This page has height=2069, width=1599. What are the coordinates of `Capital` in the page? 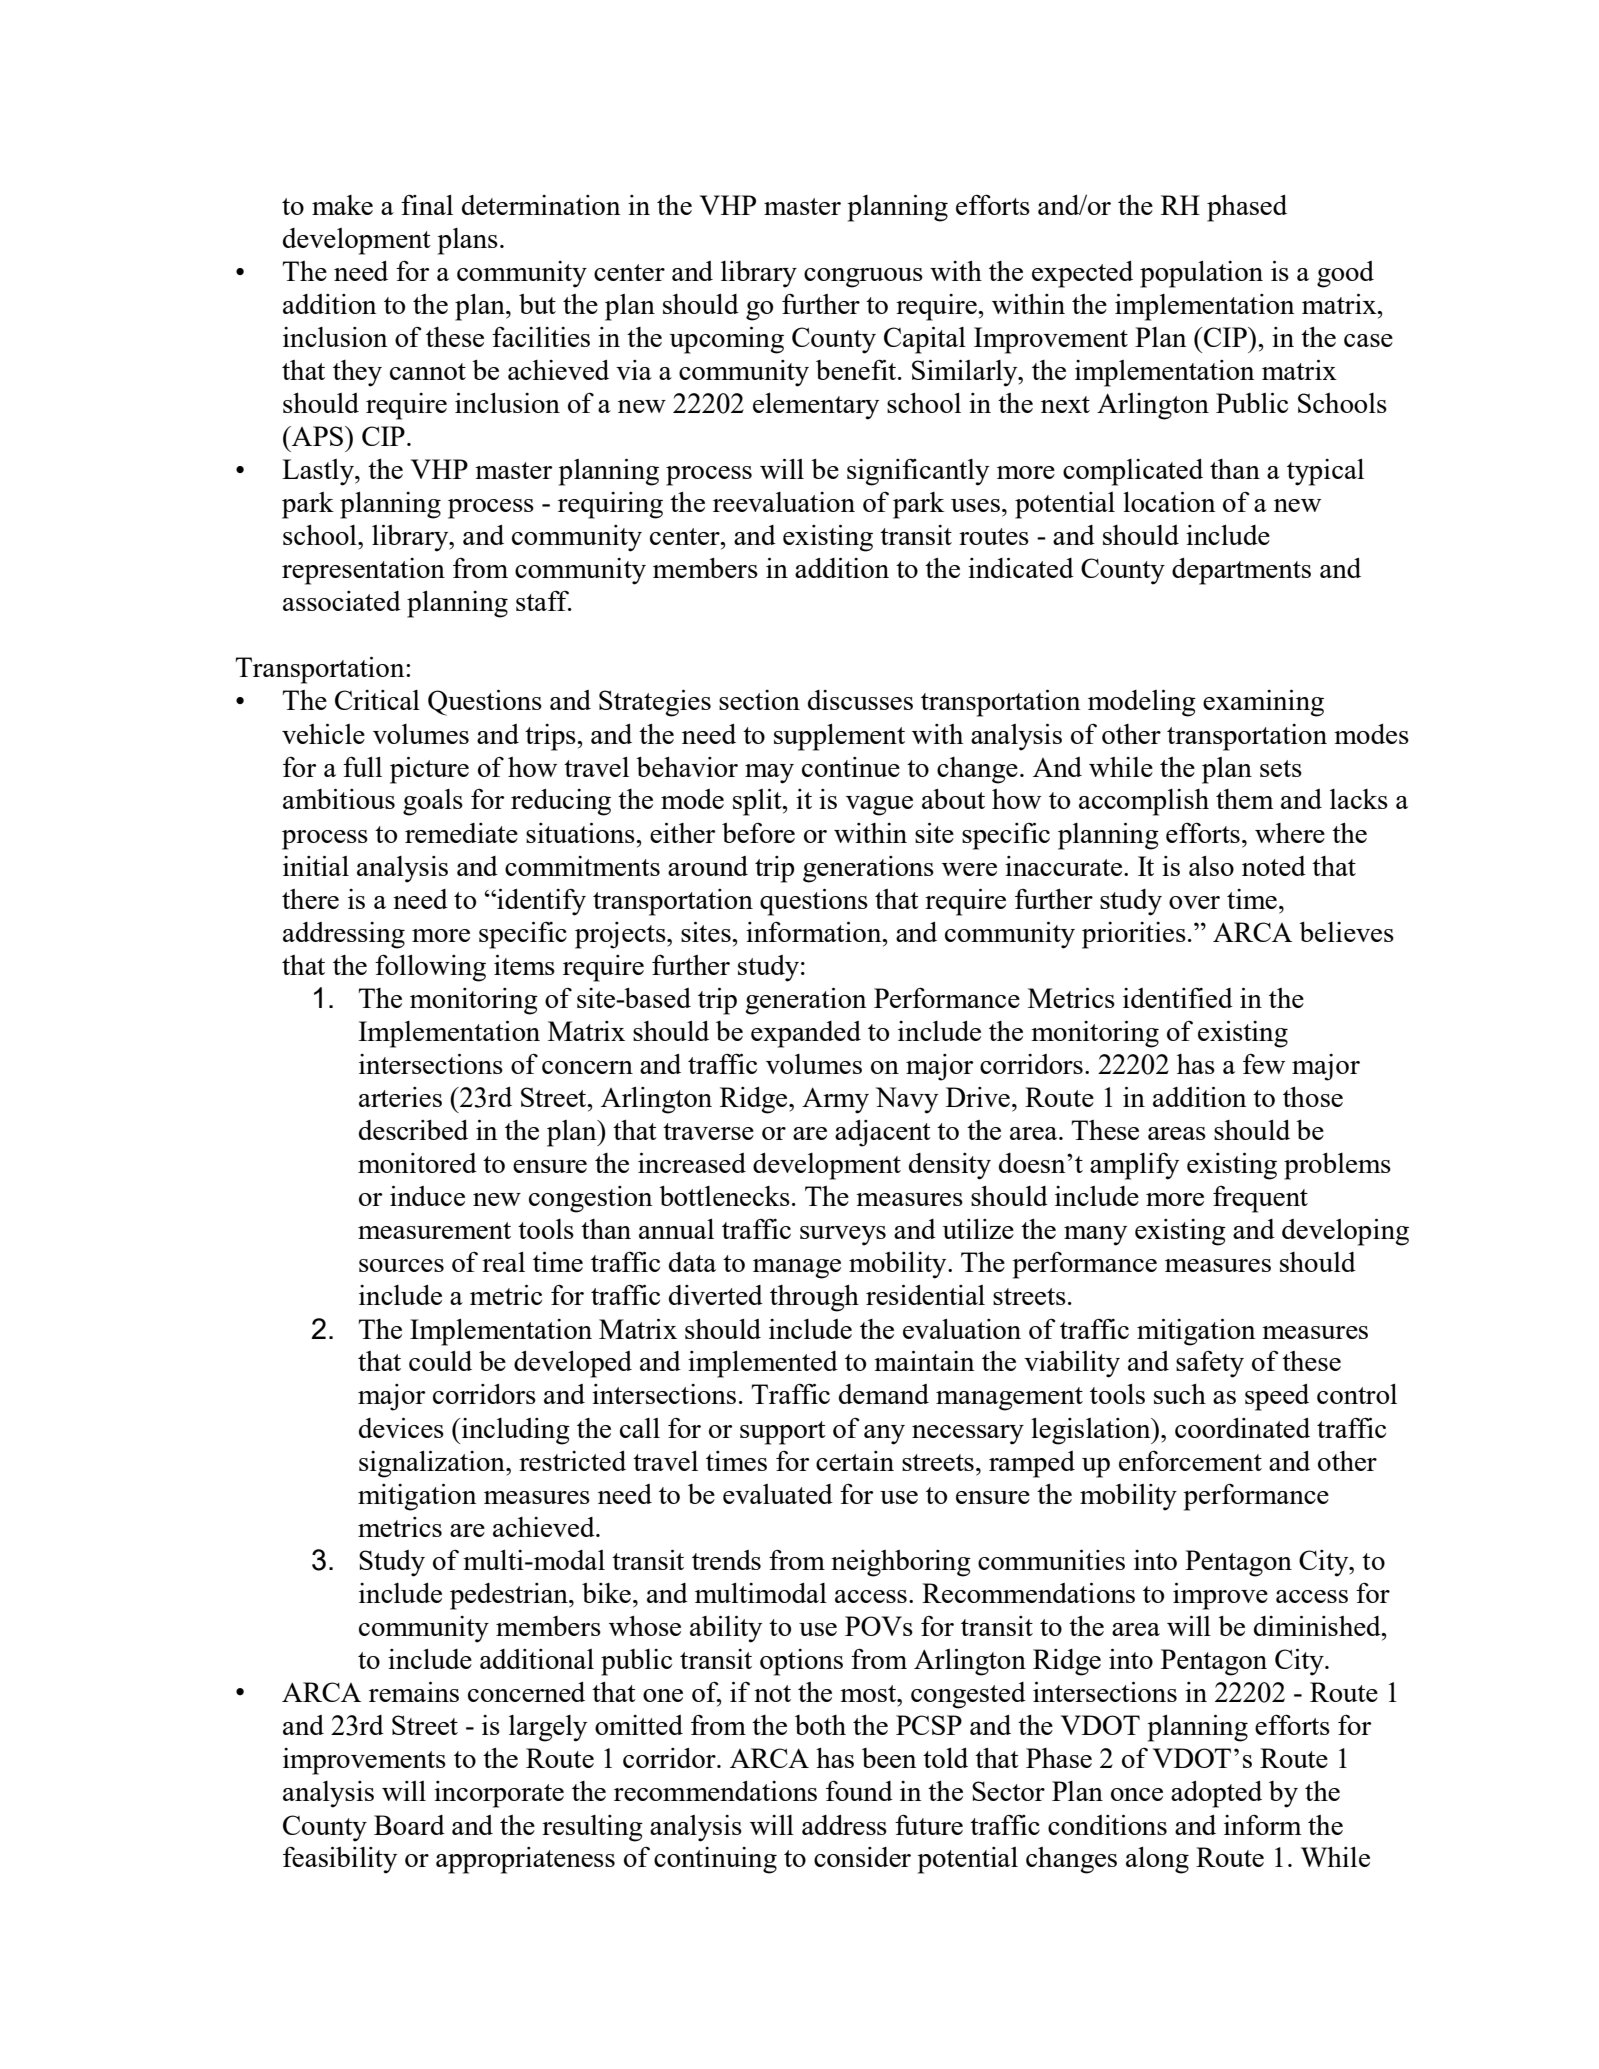 It's located at (925, 340).
